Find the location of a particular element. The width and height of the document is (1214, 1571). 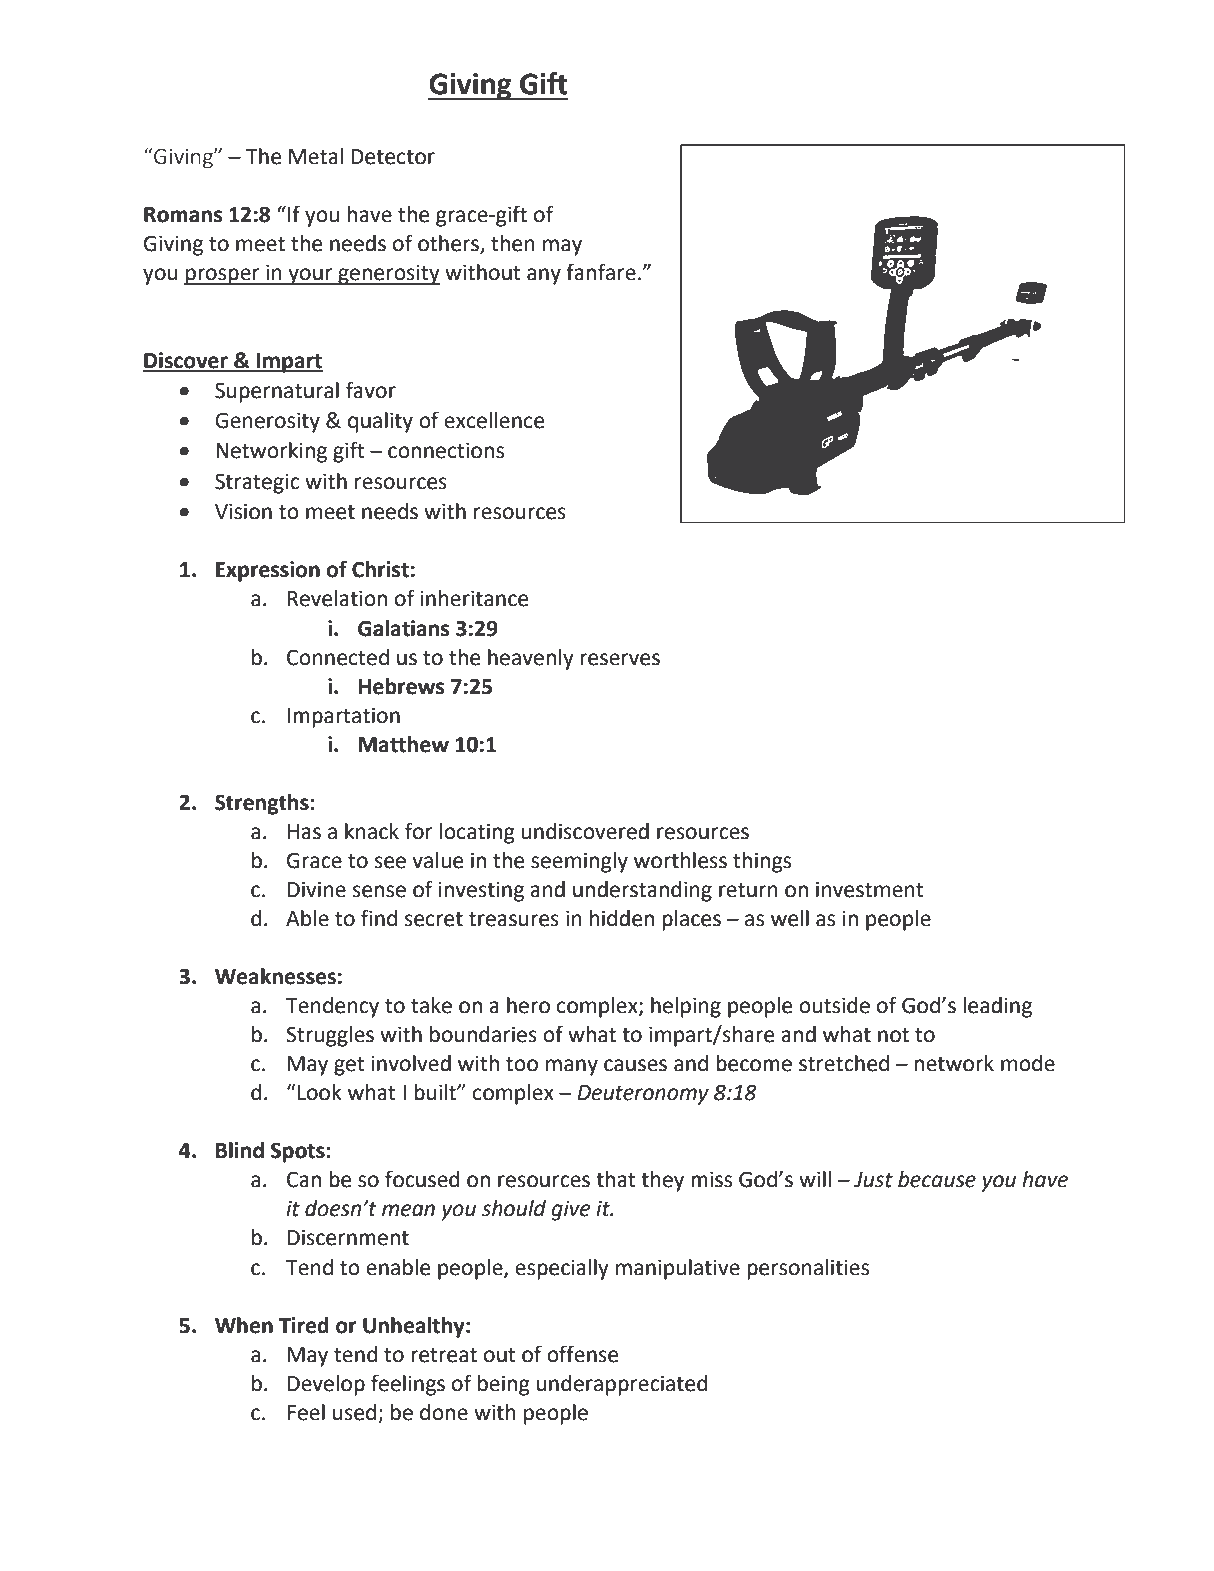

underappreciated is located at coordinates (622, 1385).
